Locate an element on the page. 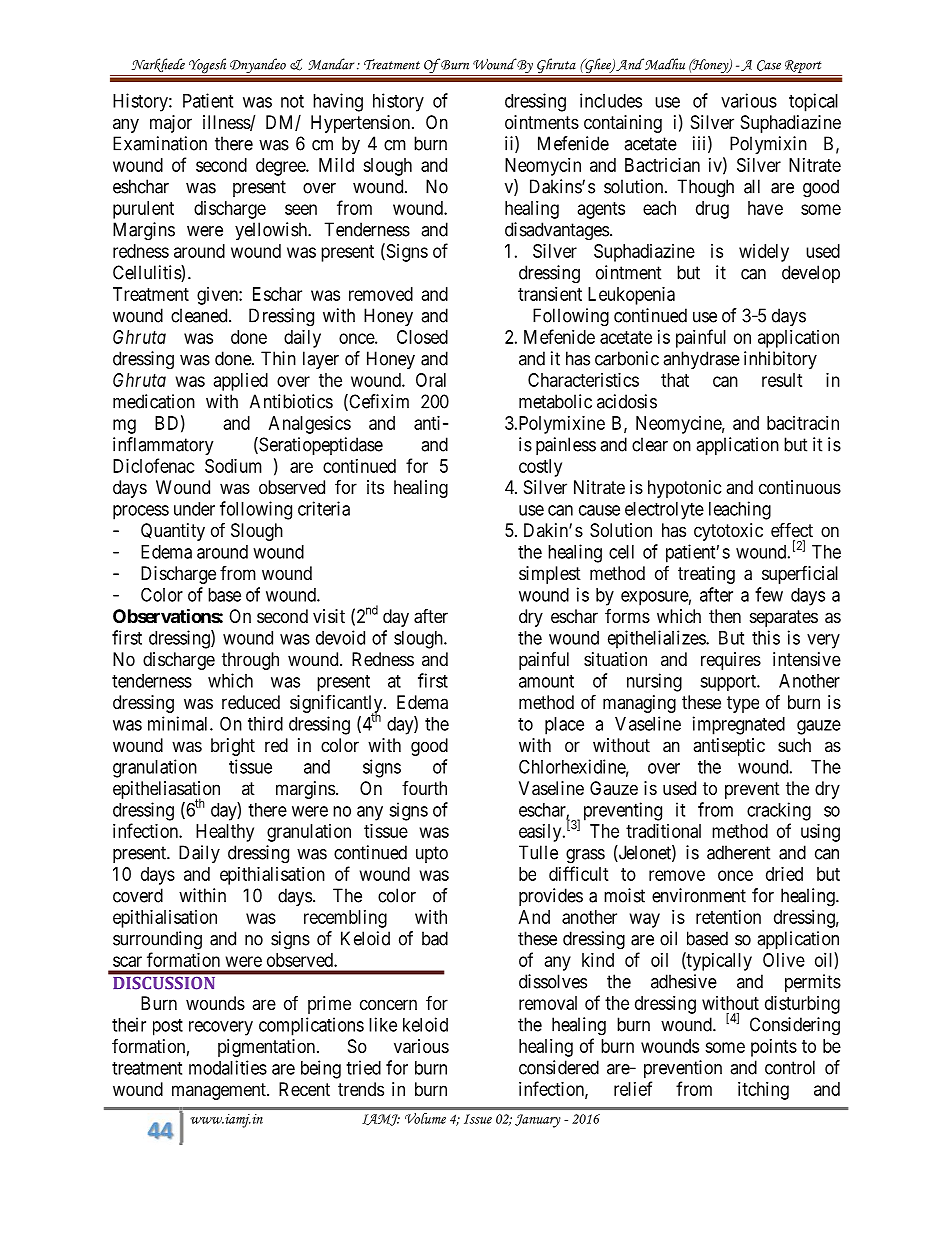  Oral is located at coordinates (431, 380).
